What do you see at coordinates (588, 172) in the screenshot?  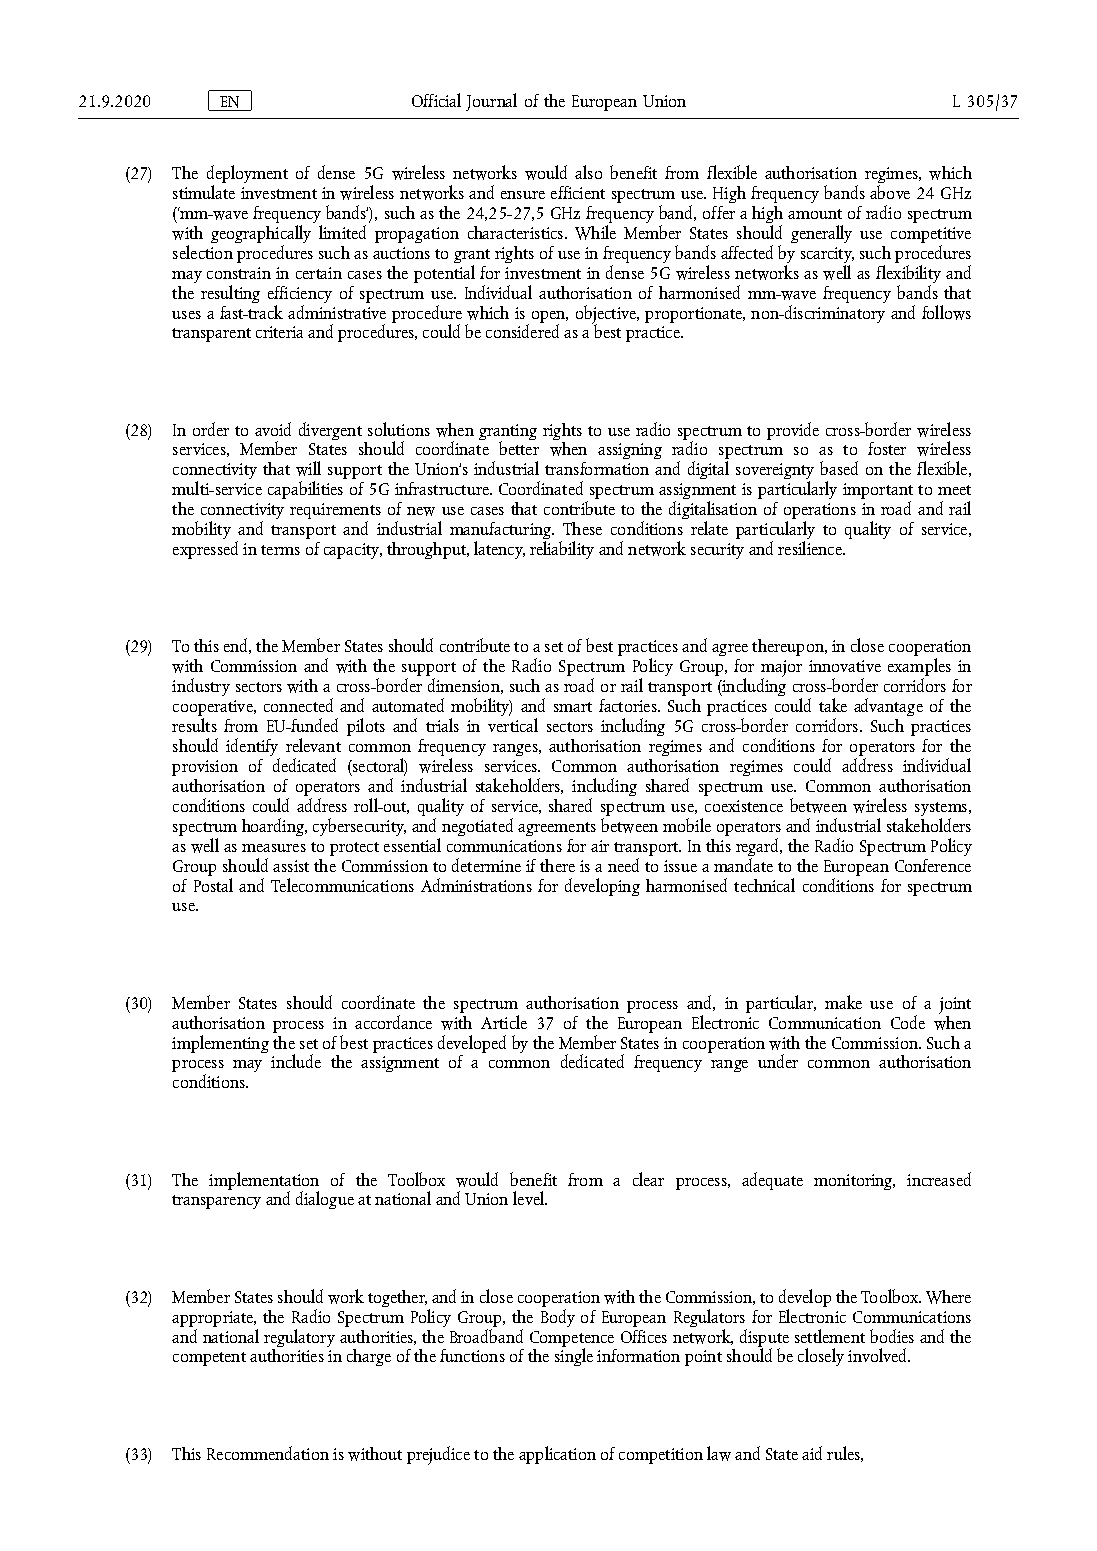 I see `also` at bounding box center [588, 172].
